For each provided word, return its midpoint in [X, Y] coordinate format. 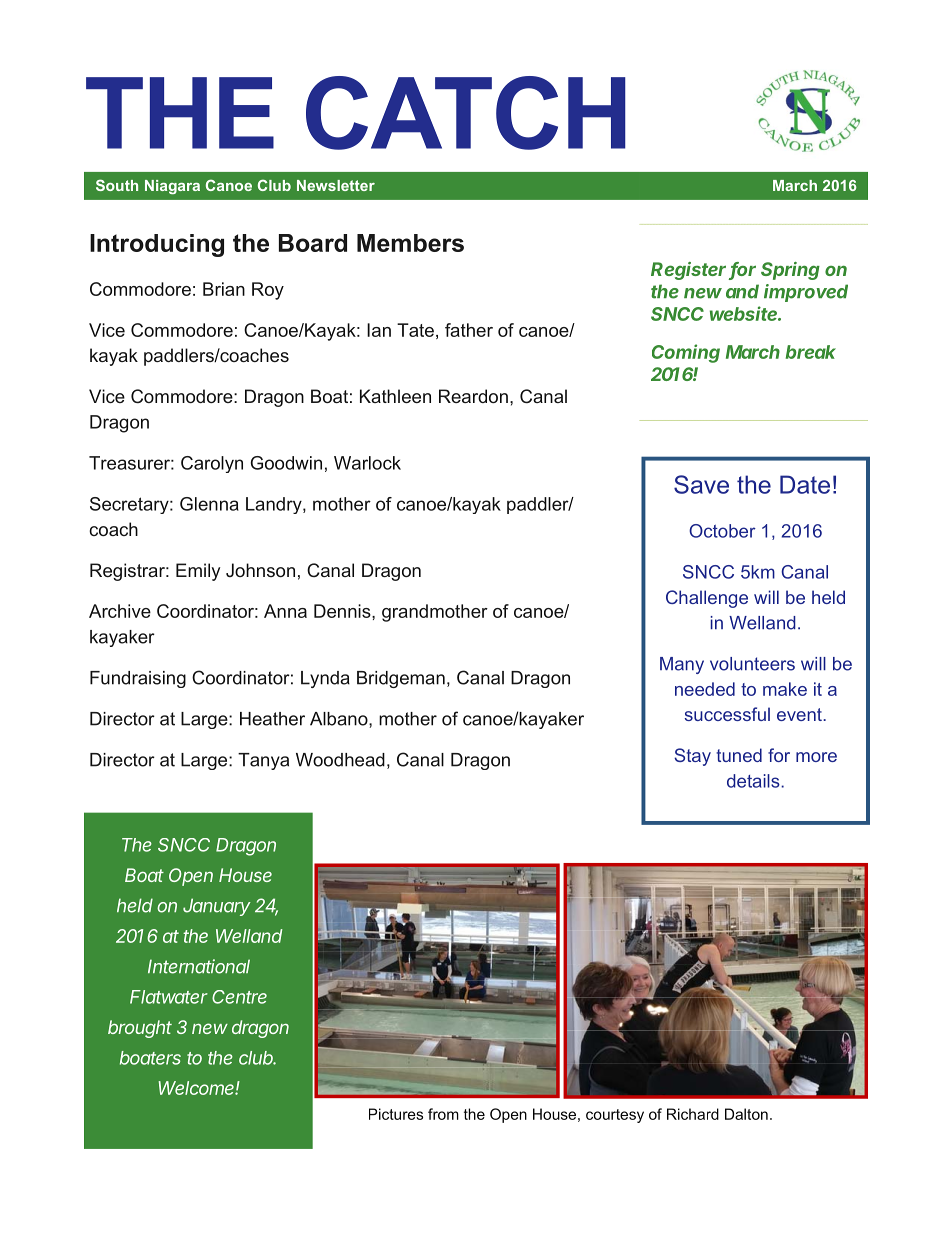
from [443, 1114]
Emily [198, 572]
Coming [686, 353]
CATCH [466, 113]
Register [690, 271]
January [217, 907]
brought [140, 1029]
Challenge [707, 599]
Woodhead [340, 760]
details [754, 781]
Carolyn [212, 464]
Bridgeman [401, 679]
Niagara [172, 187]
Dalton [746, 1114]
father [469, 330]
